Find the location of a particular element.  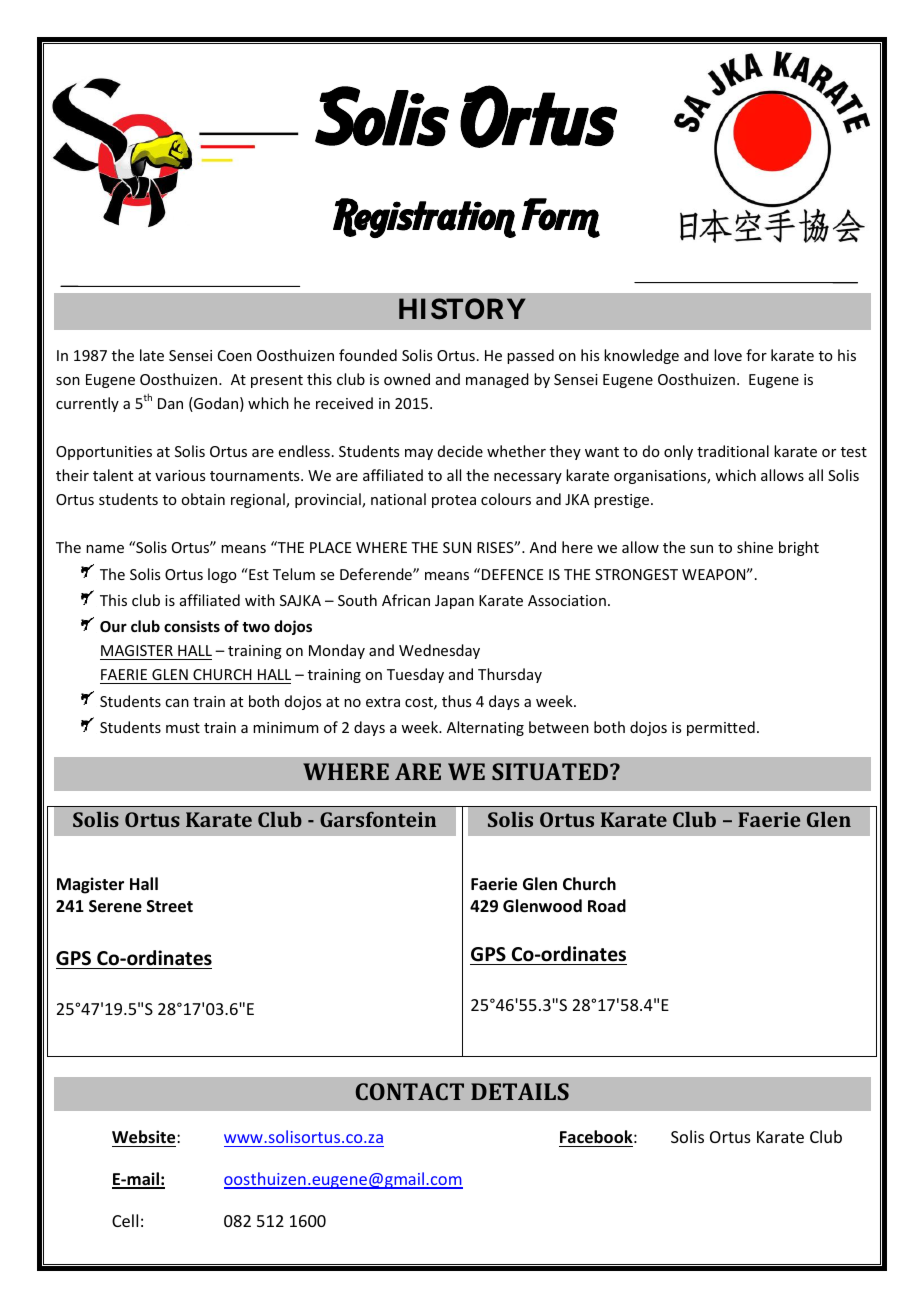

late is located at coordinates (152, 355).
